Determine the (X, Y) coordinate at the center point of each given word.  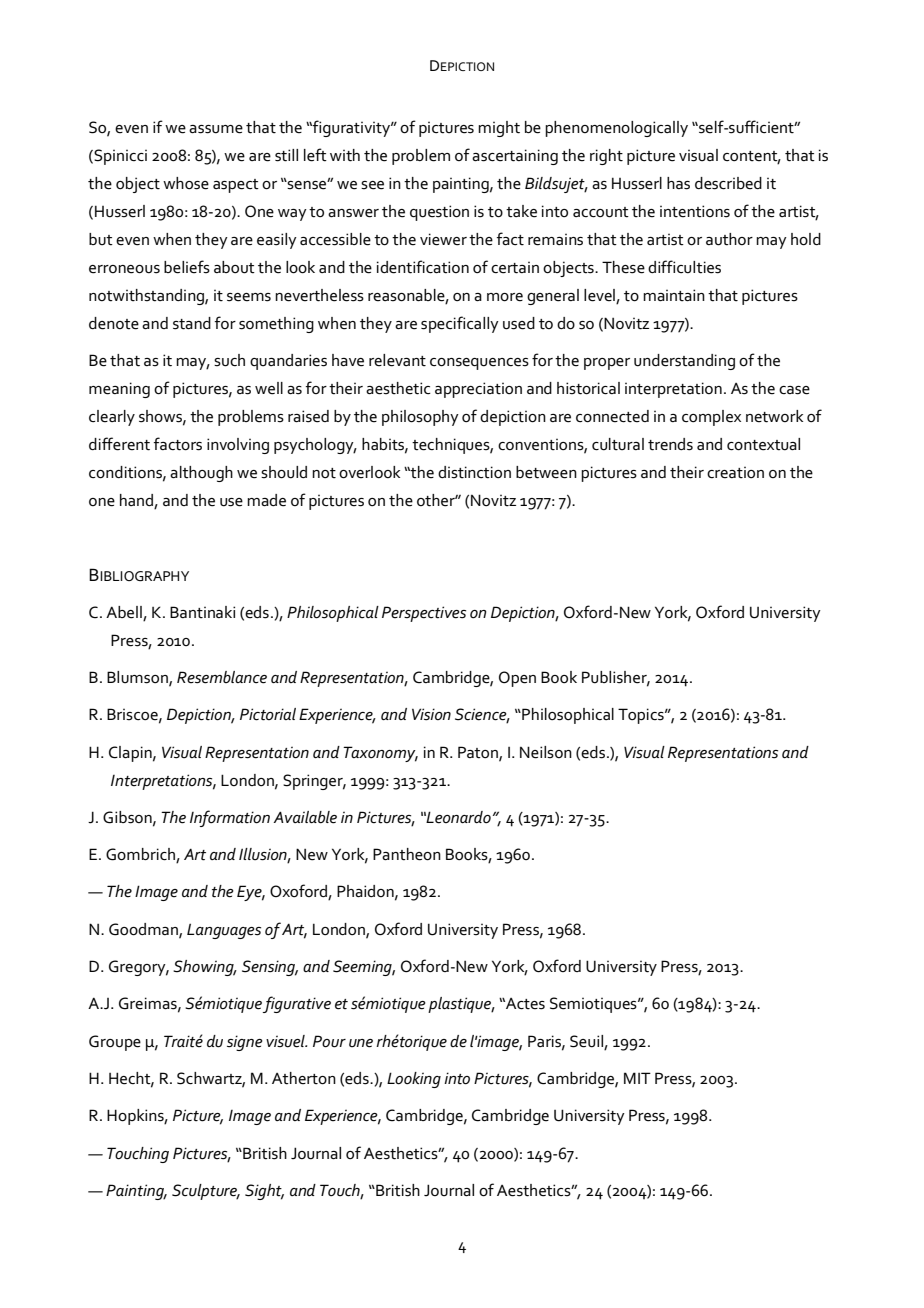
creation (735, 472)
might (499, 129)
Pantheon (407, 854)
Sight (264, 1192)
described (728, 183)
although (201, 474)
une (361, 1043)
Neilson (546, 752)
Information (230, 818)
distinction (474, 472)
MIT (637, 1078)
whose (186, 183)
